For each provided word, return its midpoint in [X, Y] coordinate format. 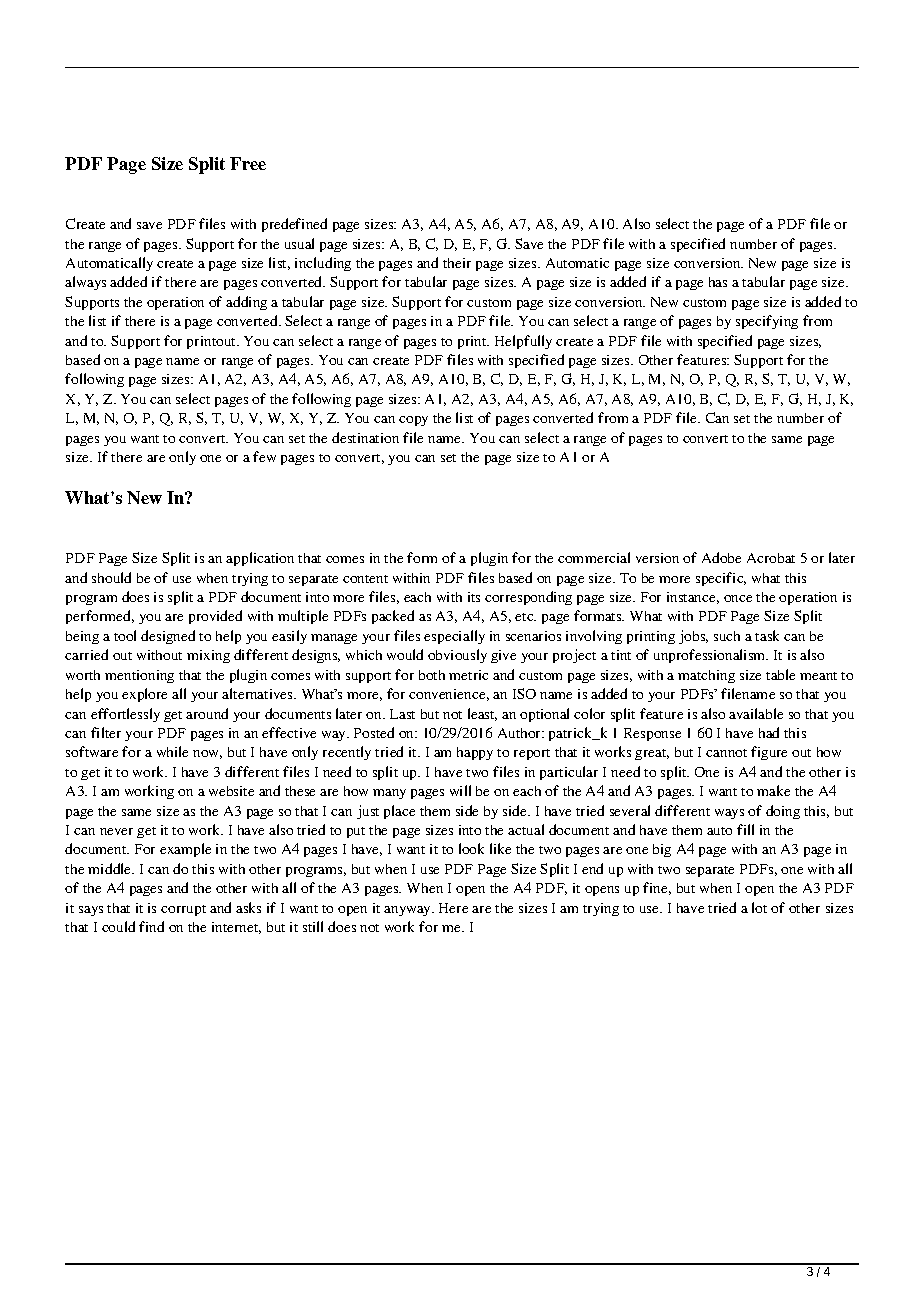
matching [706, 676]
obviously [457, 656]
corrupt [183, 910]
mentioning [139, 676]
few [264, 456]
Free [248, 163]
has [718, 282]
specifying [767, 322]
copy [413, 421]
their [457, 263]
